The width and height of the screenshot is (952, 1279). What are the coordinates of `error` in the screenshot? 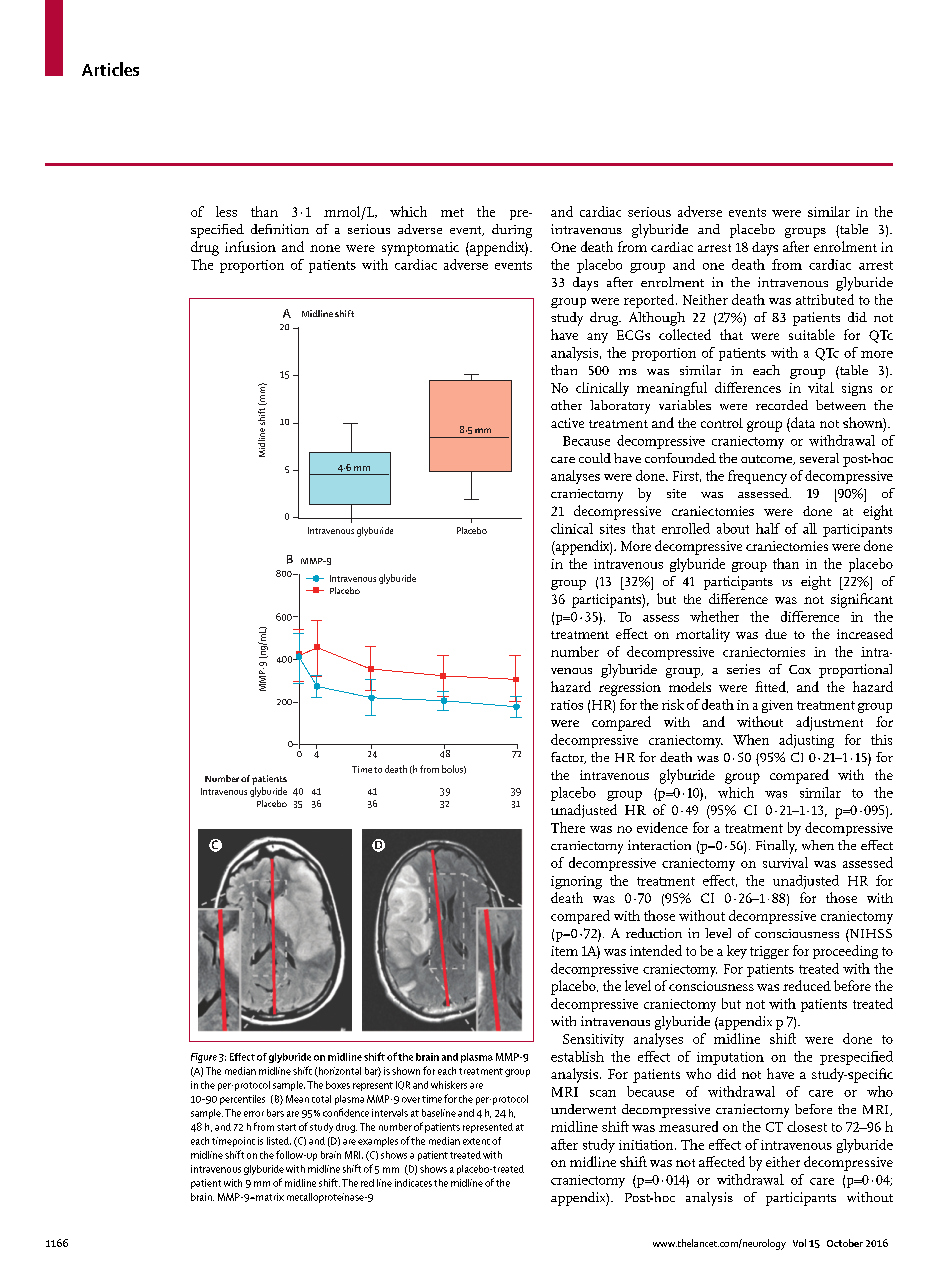 It's located at (254, 1114).
